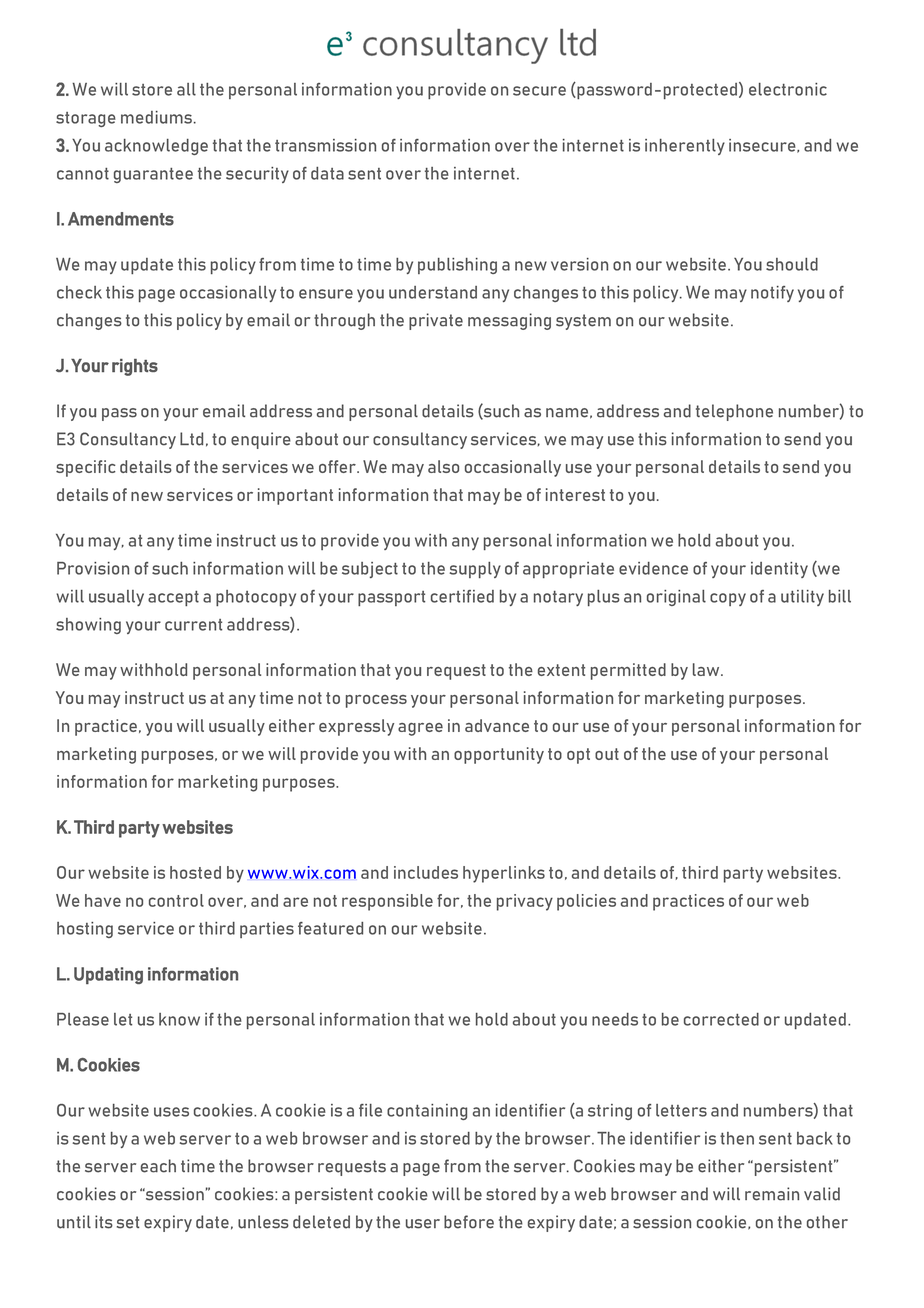 This page has height=1308, width=924. Describe the element at coordinates (436, 321) in the page. I see `private` at that location.
